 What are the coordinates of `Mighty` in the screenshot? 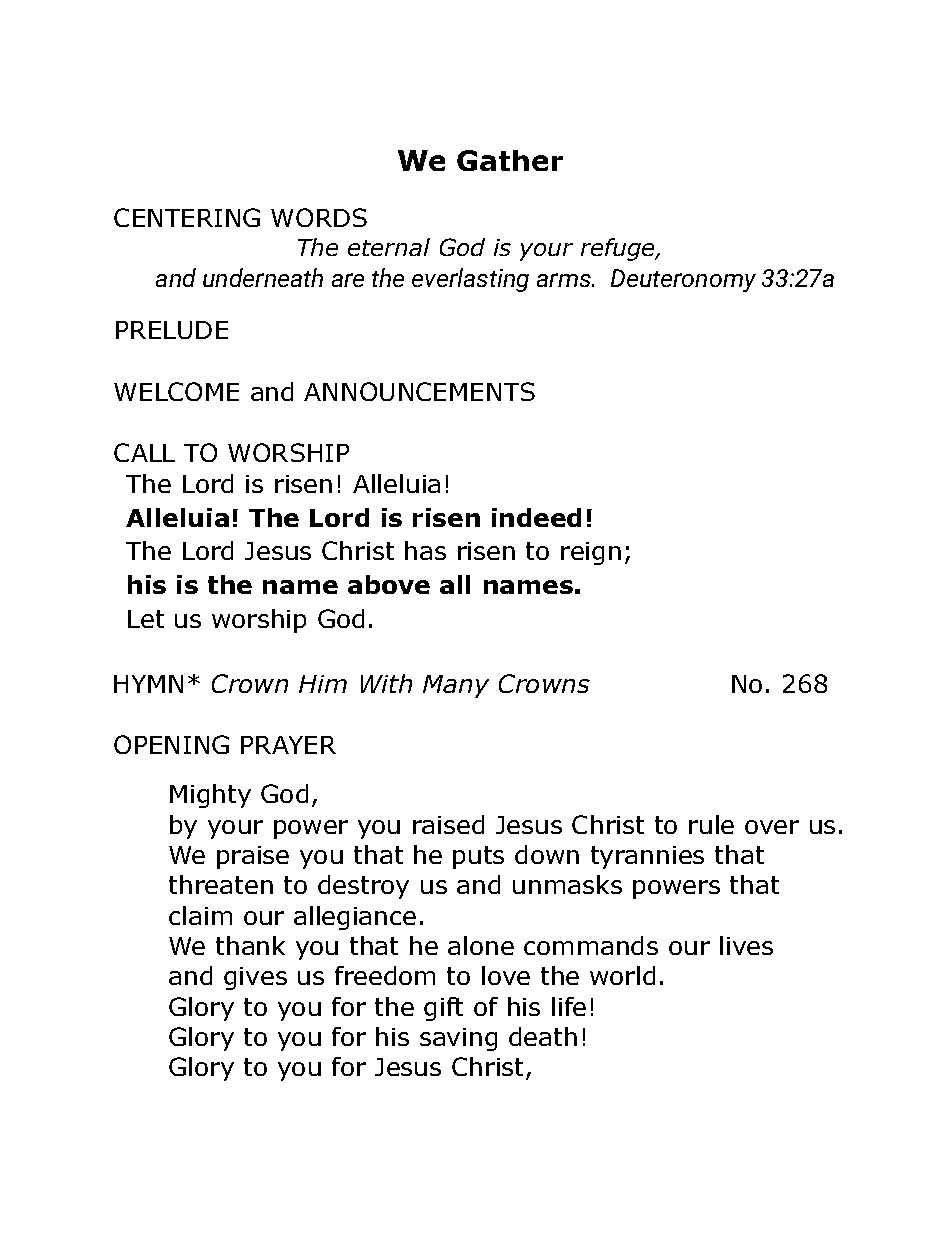 It's located at (210, 796).
